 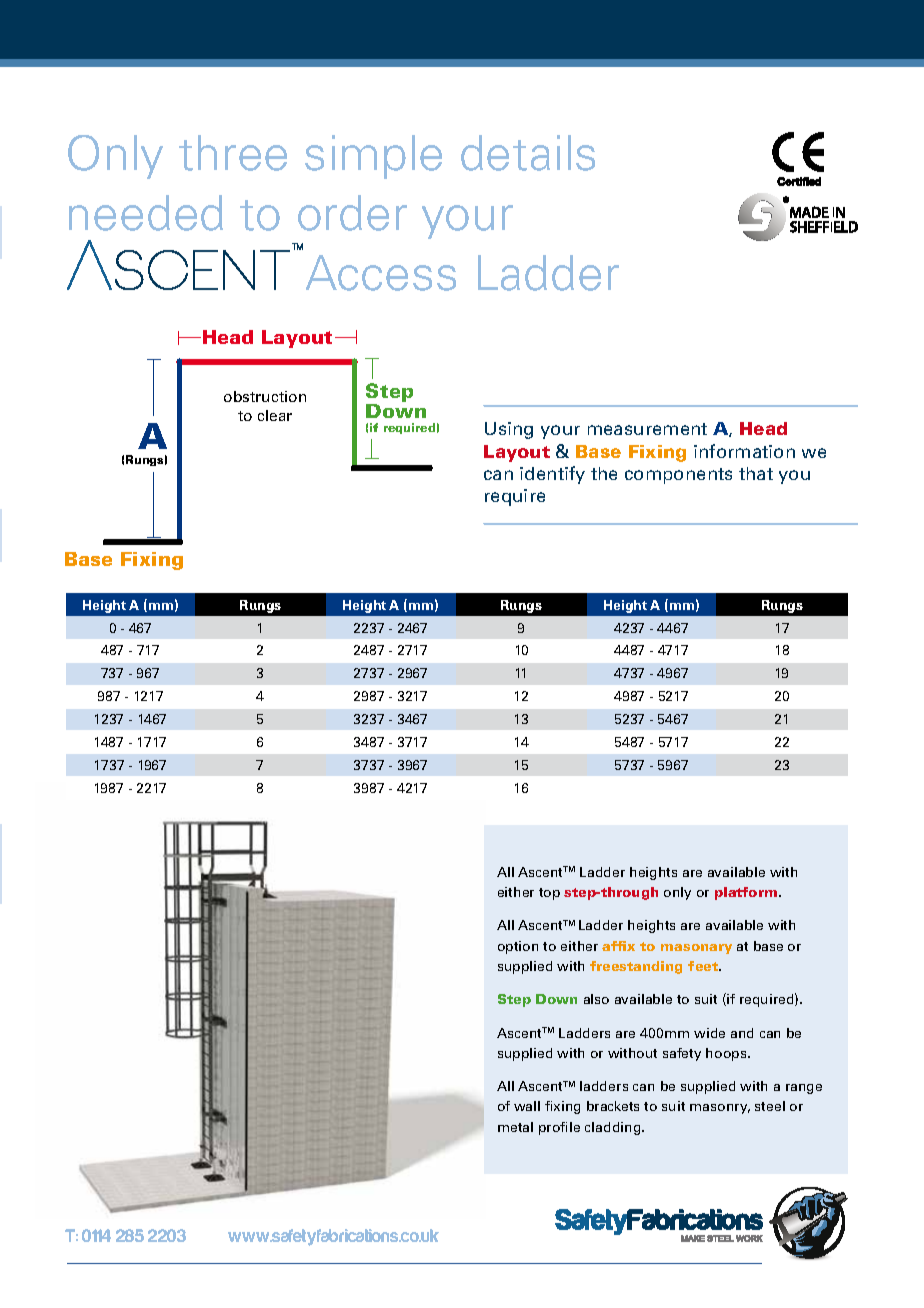 I want to click on clear, so click(x=275, y=415).
